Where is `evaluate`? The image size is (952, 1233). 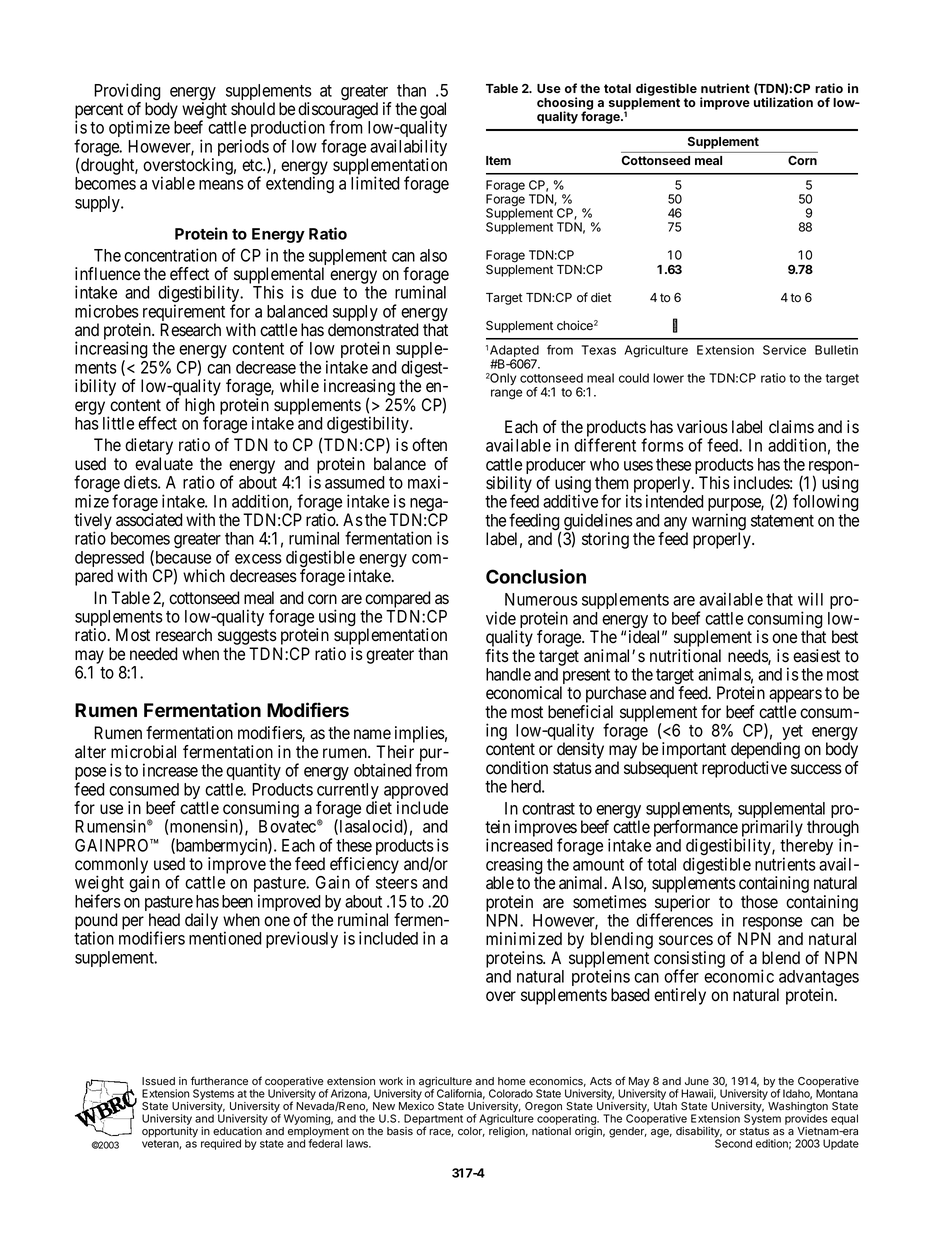
evaluate is located at coordinates (164, 464).
